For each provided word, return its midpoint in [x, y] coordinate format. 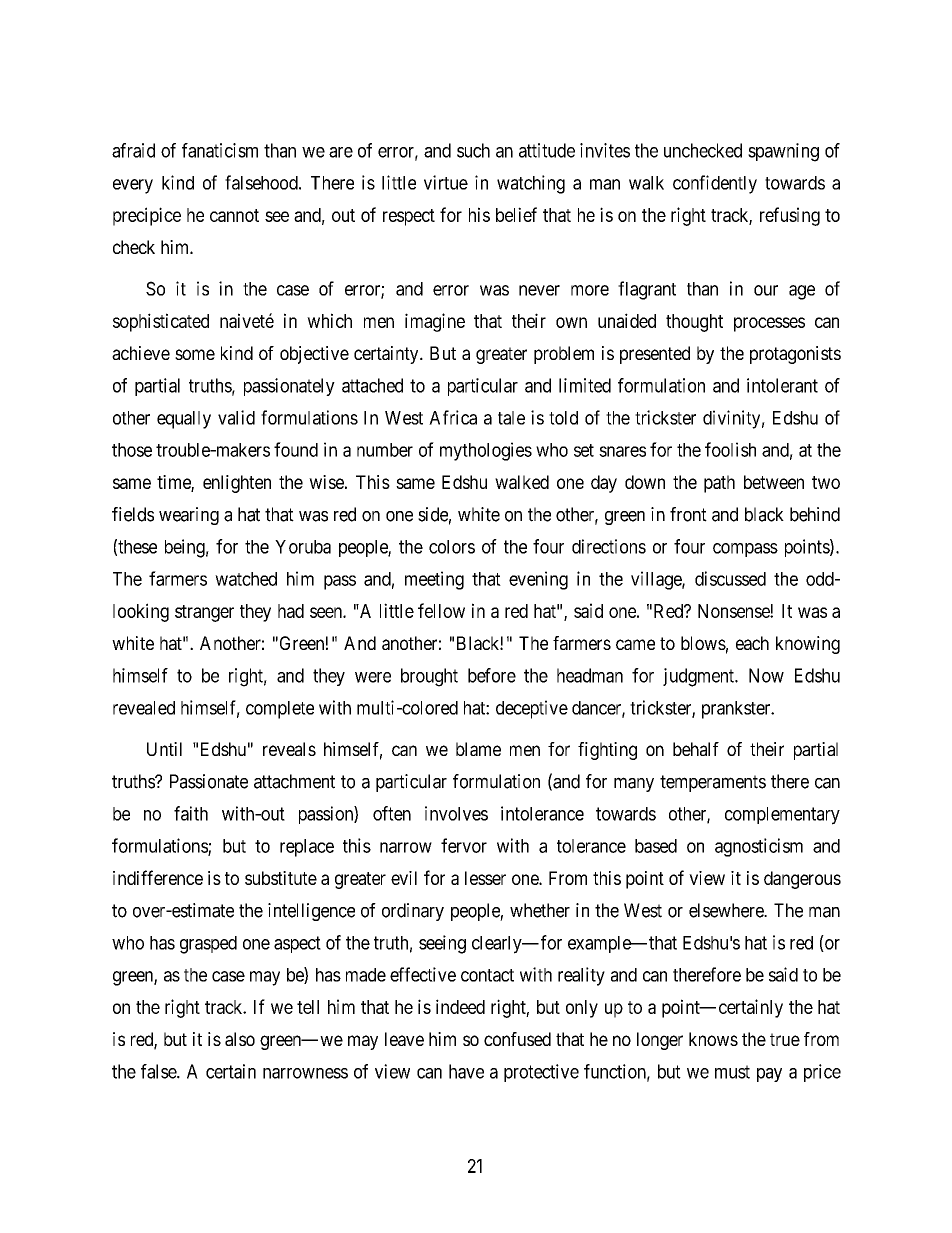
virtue [446, 182]
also [240, 1039]
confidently [715, 184]
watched [246, 579]
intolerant [782, 385]
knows [713, 1039]
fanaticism [220, 150]
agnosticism [759, 847]
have [466, 1071]
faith [191, 813]
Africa [453, 417]
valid [236, 417]
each [752, 643]
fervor [464, 845]
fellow [441, 610]
